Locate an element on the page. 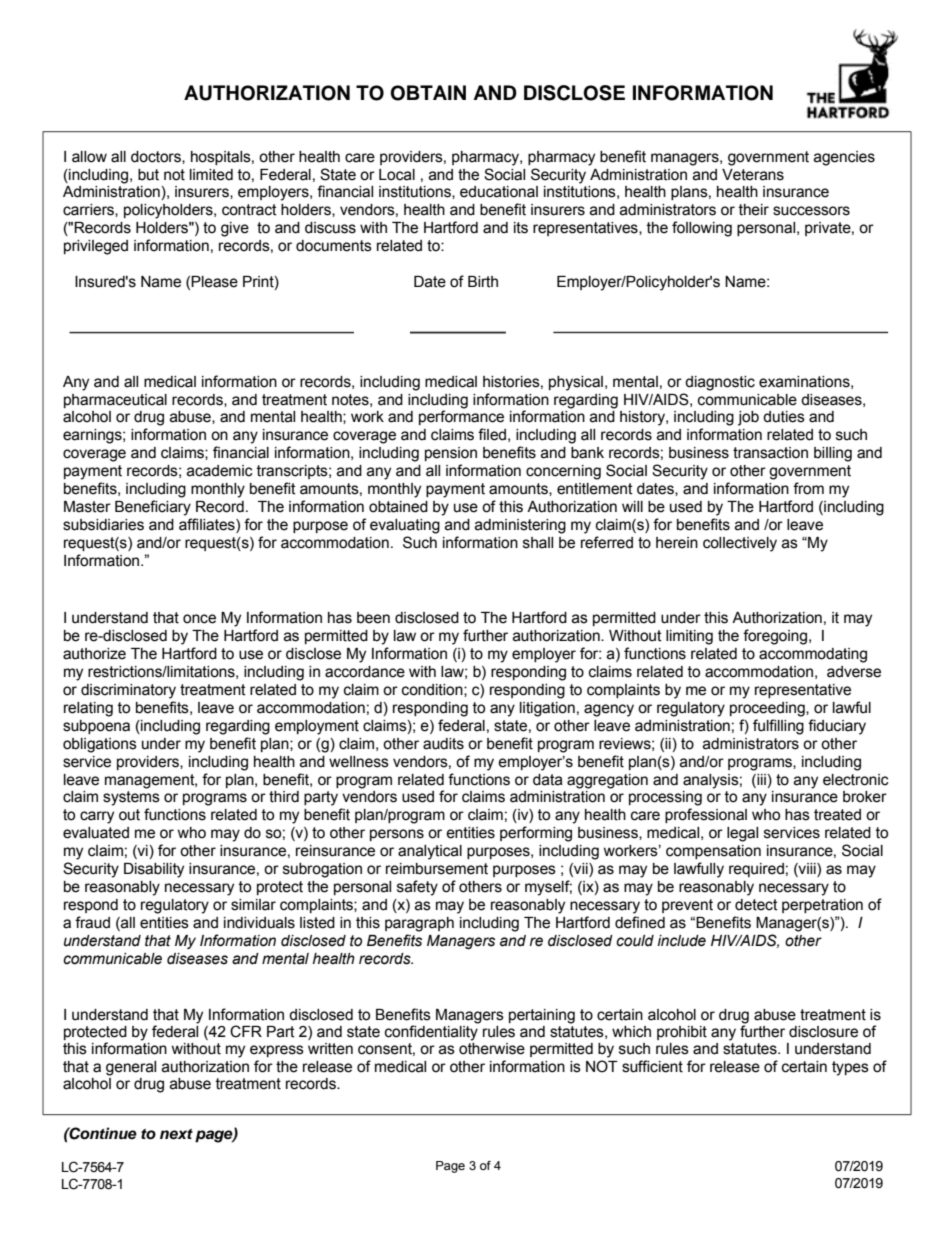 Image resolution: width=952 pixels, height=1233 pixels. been is located at coordinates (373, 618).
